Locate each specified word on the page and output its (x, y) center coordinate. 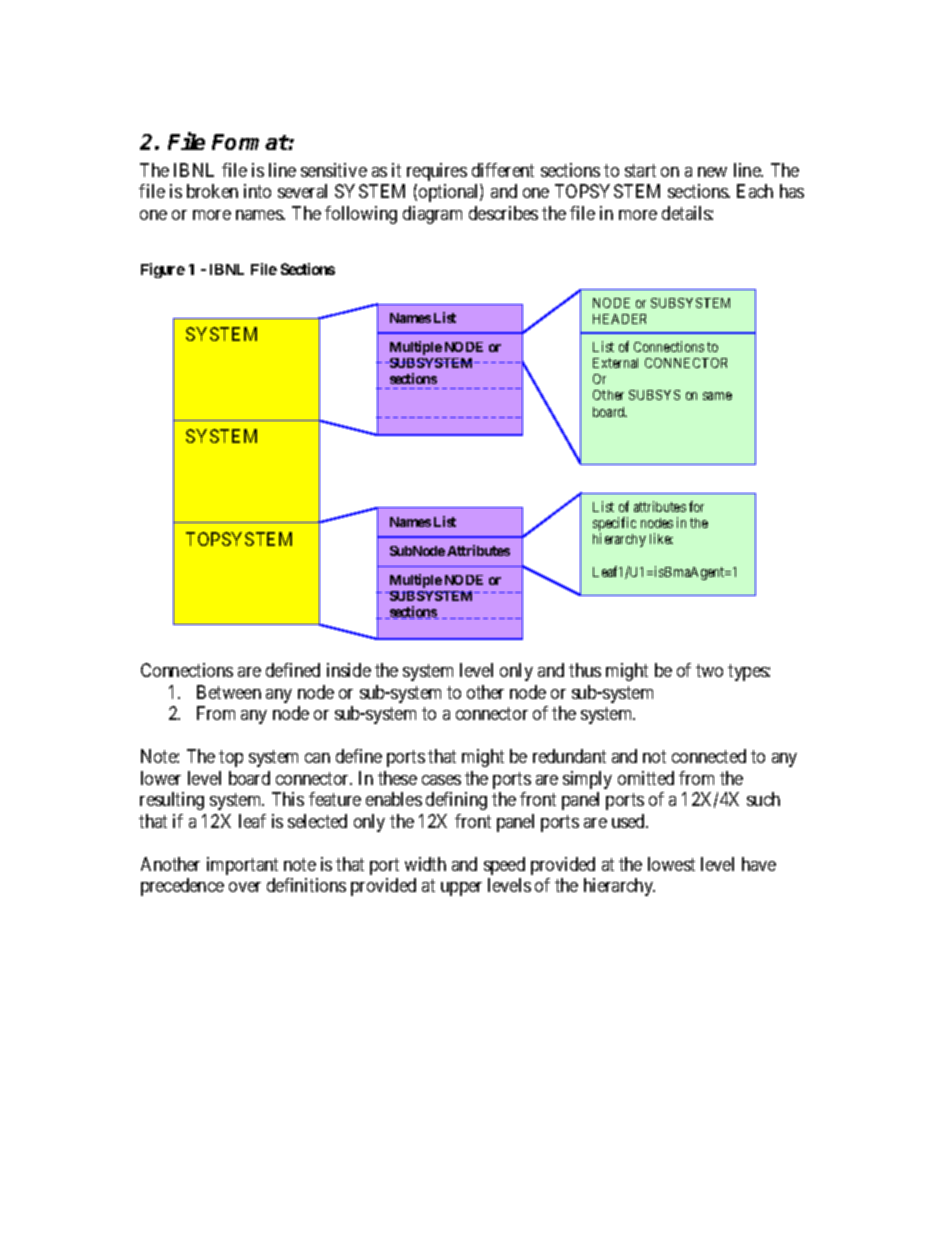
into (257, 191)
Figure (163, 270)
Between (229, 692)
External (615, 363)
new (712, 172)
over (245, 887)
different (503, 170)
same (717, 396)
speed (504, 866)
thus (585, 670)
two (709, 671)
